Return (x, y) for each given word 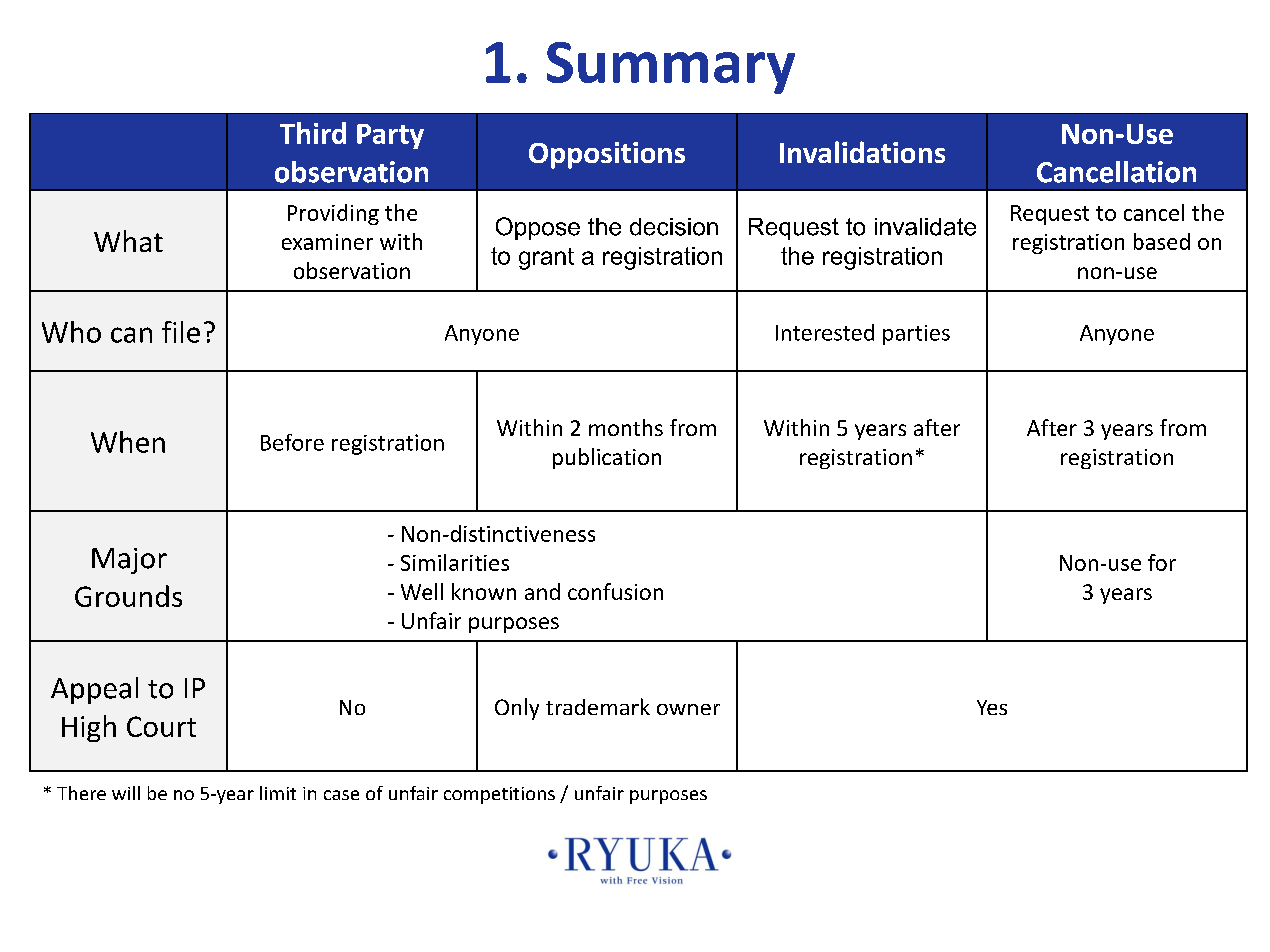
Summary (671, 68)
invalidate (925, 227)
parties (916, 335)
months (626, 427)
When (128, 442)
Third (313, 133)
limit (278, 793)
